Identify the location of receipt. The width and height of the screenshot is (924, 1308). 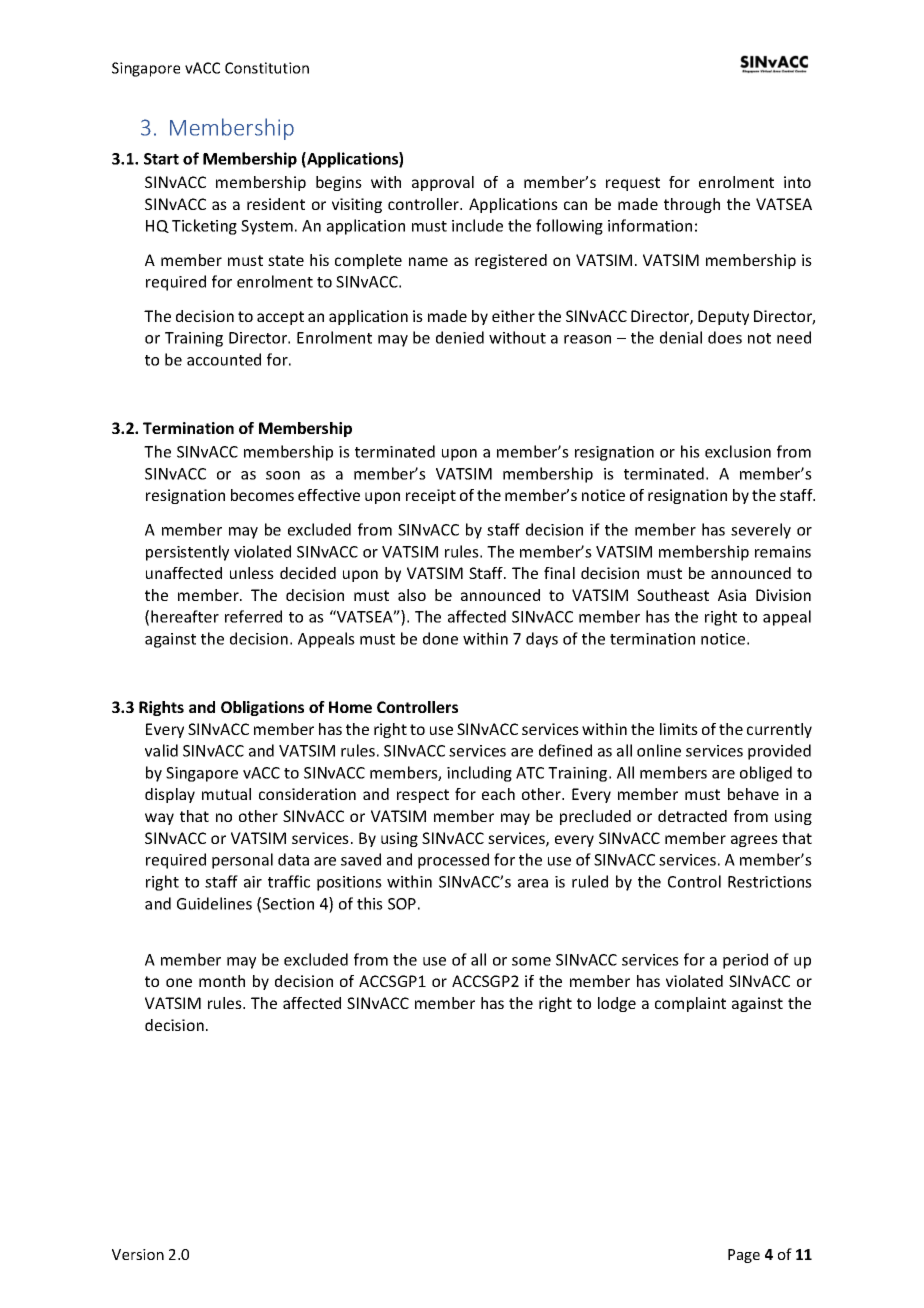
(431, 496).
